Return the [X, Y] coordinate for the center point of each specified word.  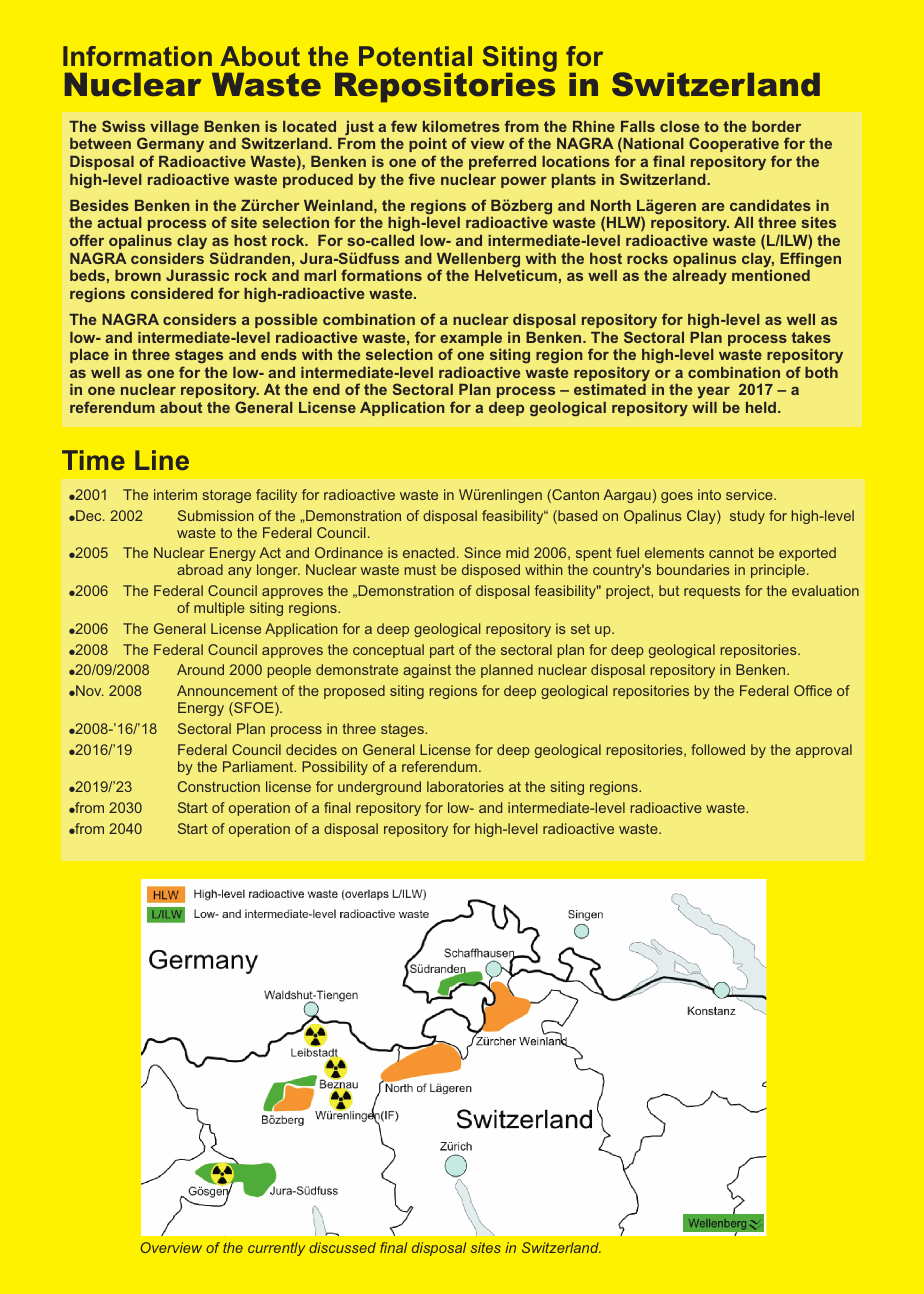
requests [712, 592]
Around [200, 669]
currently [276, 1249]
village [174, 128]
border [776, 126]
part [442, 651]
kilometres [461, 126]
